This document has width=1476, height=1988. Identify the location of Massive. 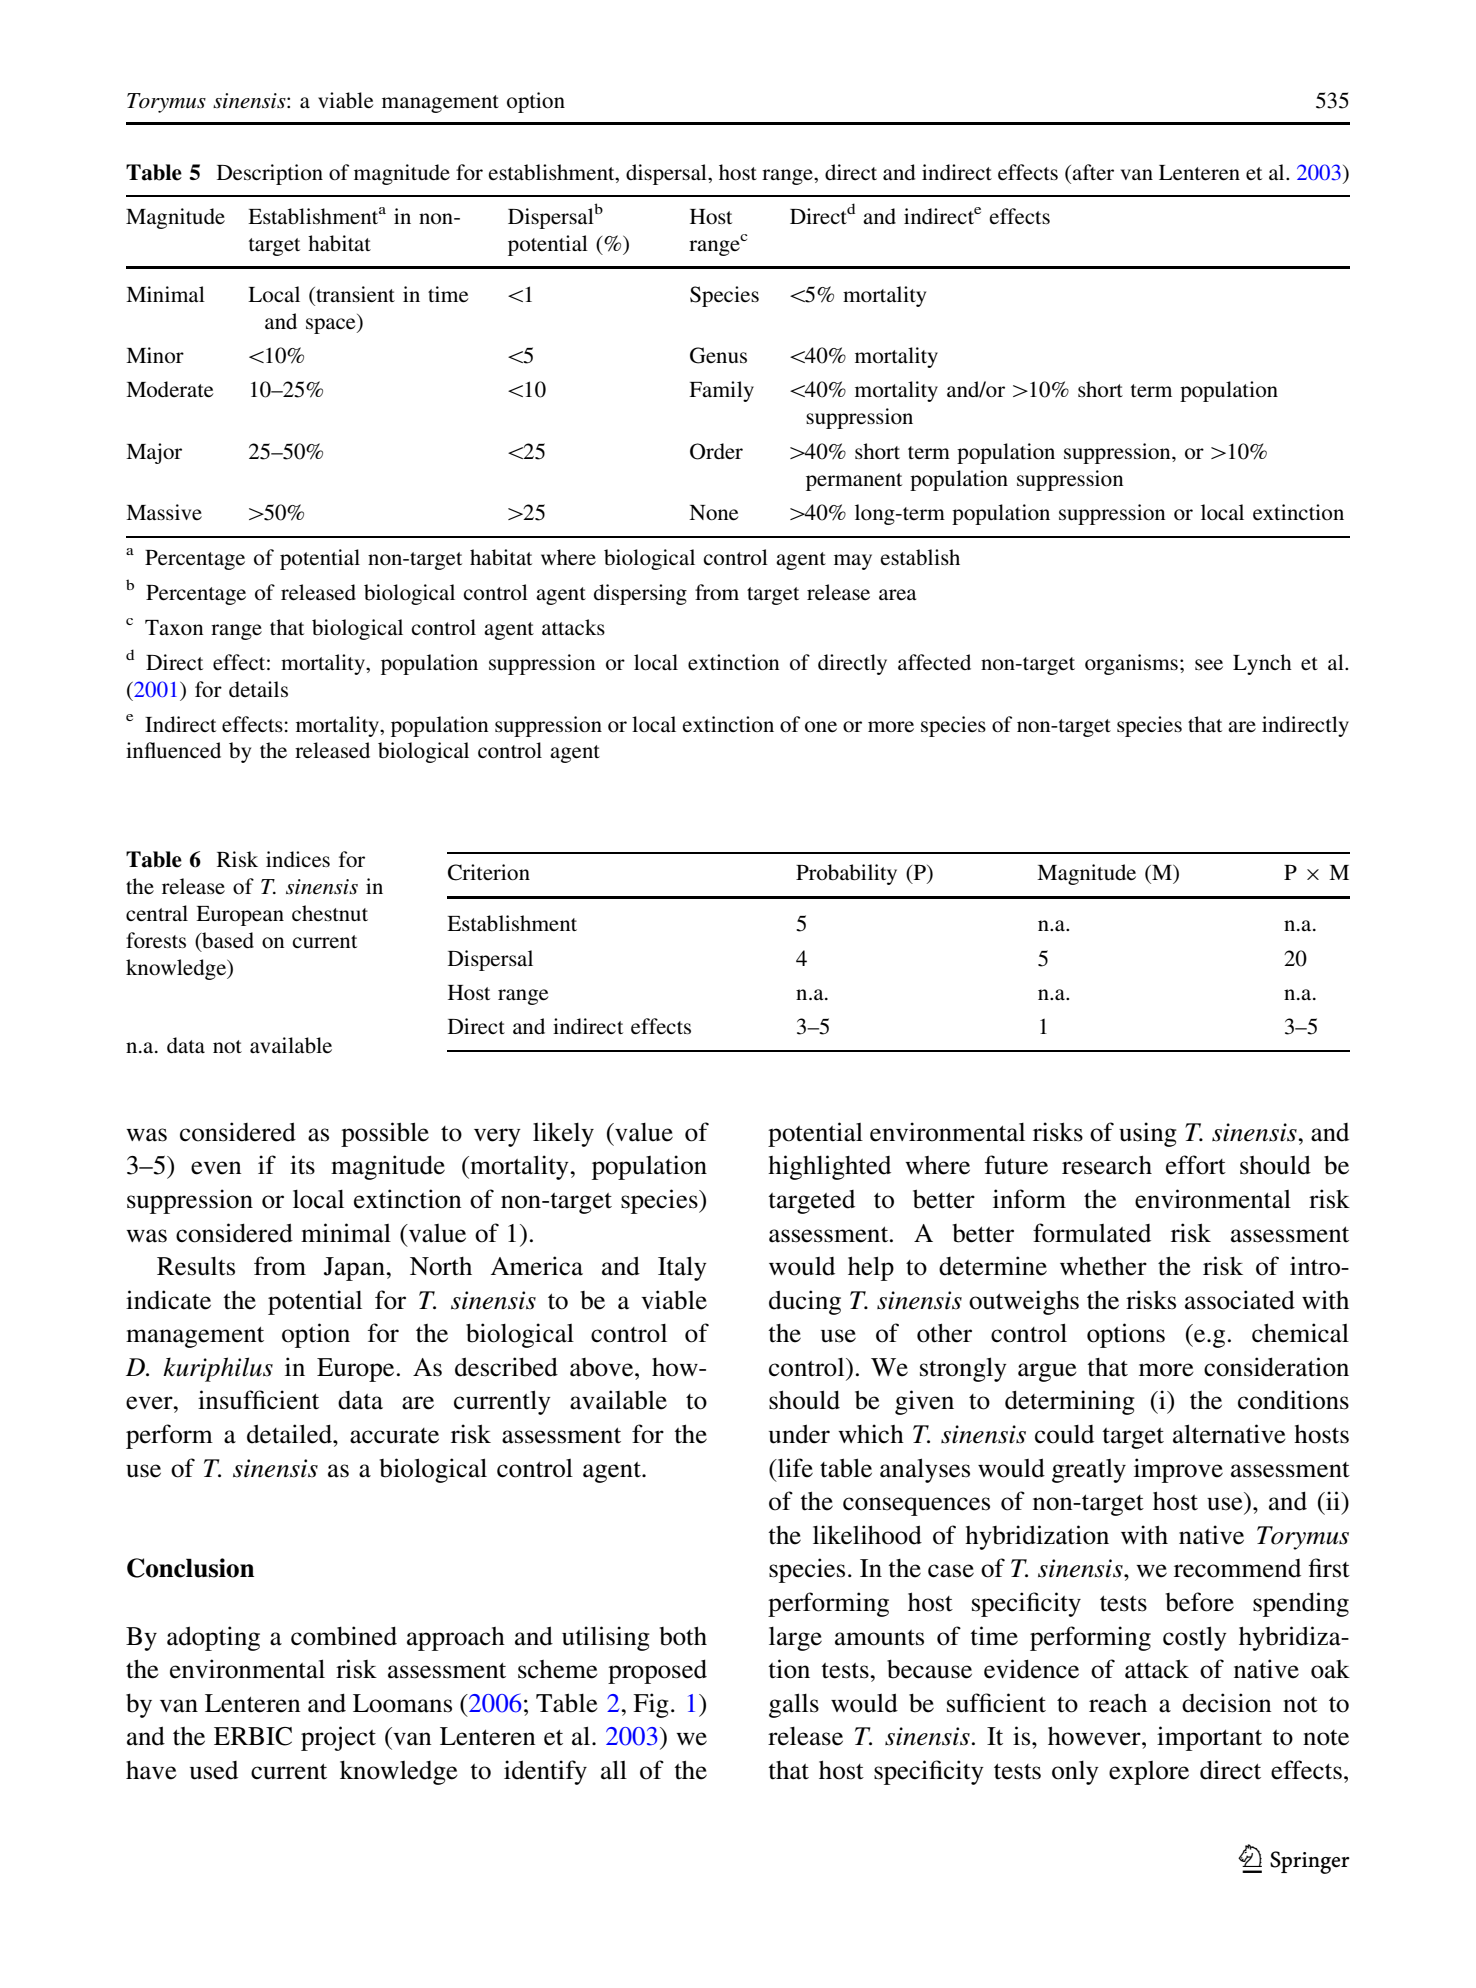
(164, 512).
